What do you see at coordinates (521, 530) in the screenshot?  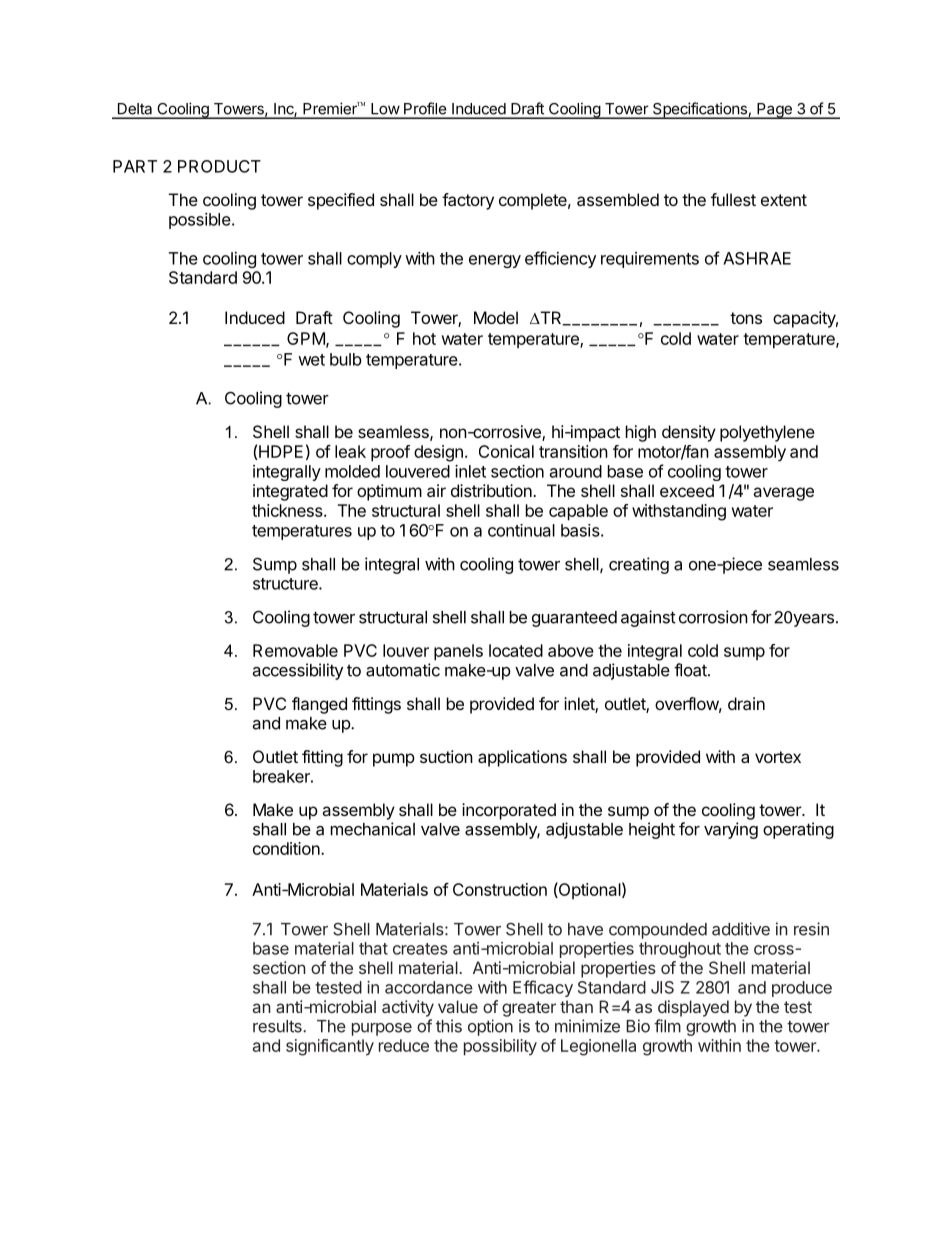 I see `continual` at bounding box center [521, 530].
